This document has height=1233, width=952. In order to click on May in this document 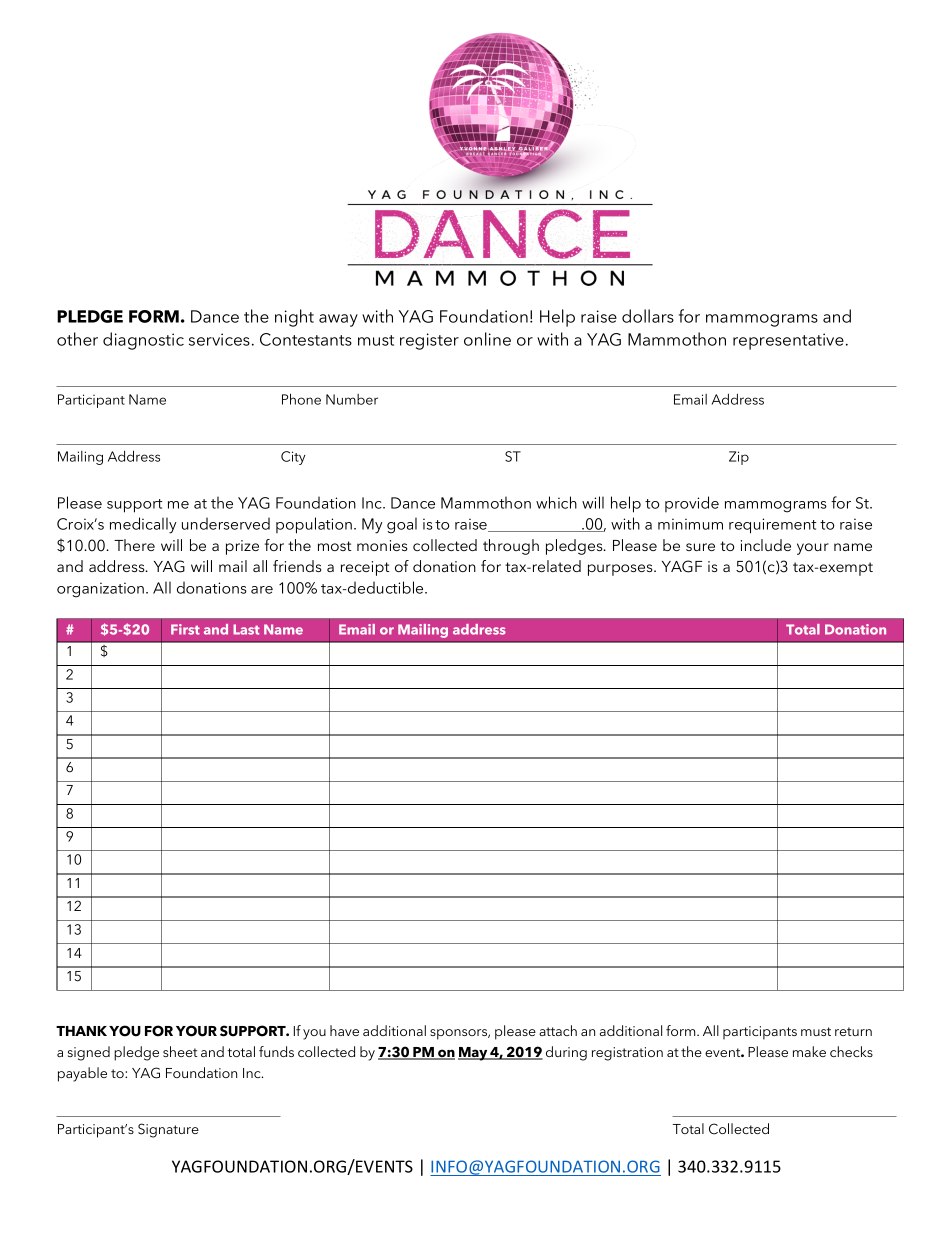, I will do `click(473, 1054)`.
